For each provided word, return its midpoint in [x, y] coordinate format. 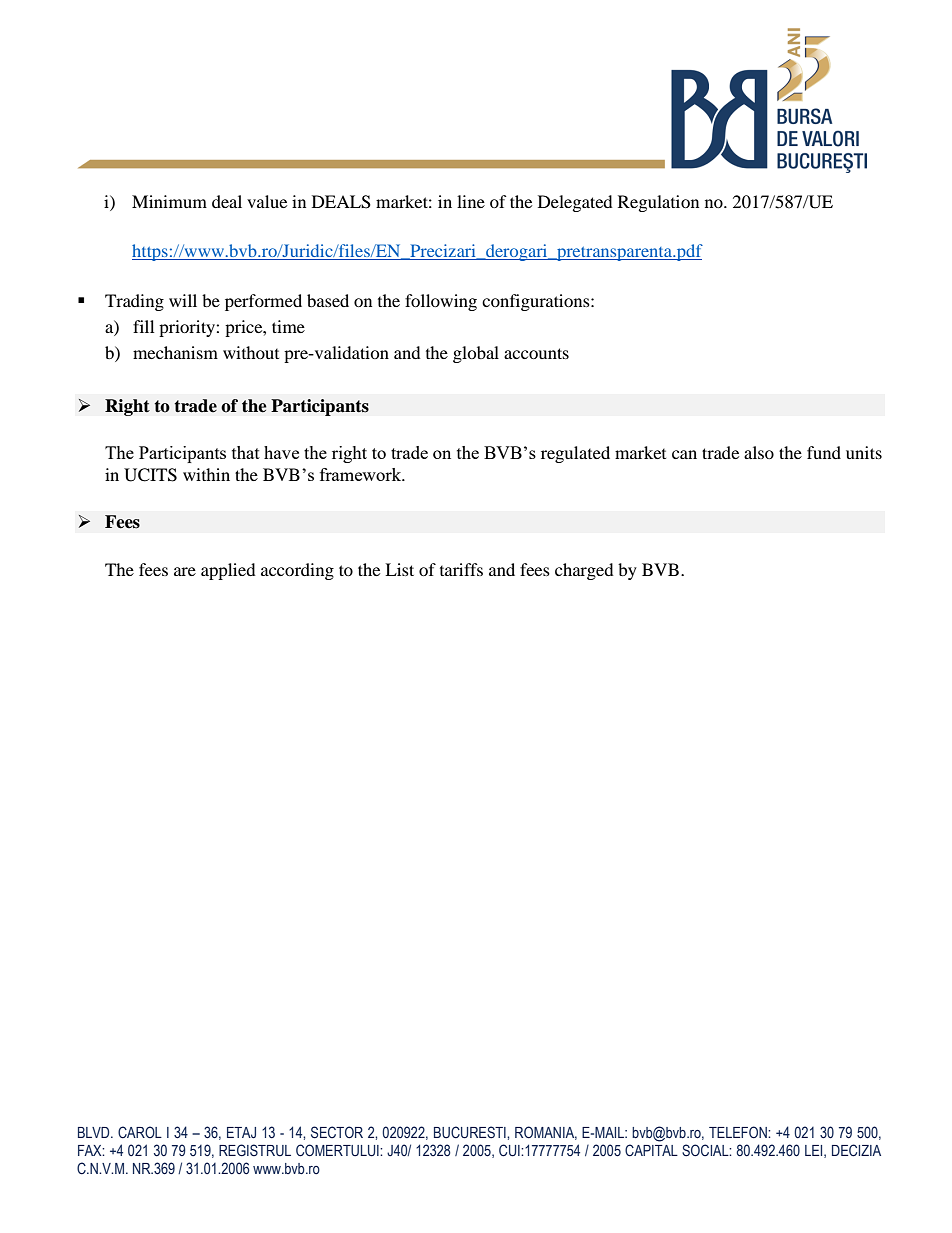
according [297, 571]
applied [228, 571]
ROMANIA [546, 1133]
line [471, 201]
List [399, 569]
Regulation [658, 203]
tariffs [461, 569]
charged [584, 571]
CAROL [140, 1132]
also [759, 452]
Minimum [169, 201]
